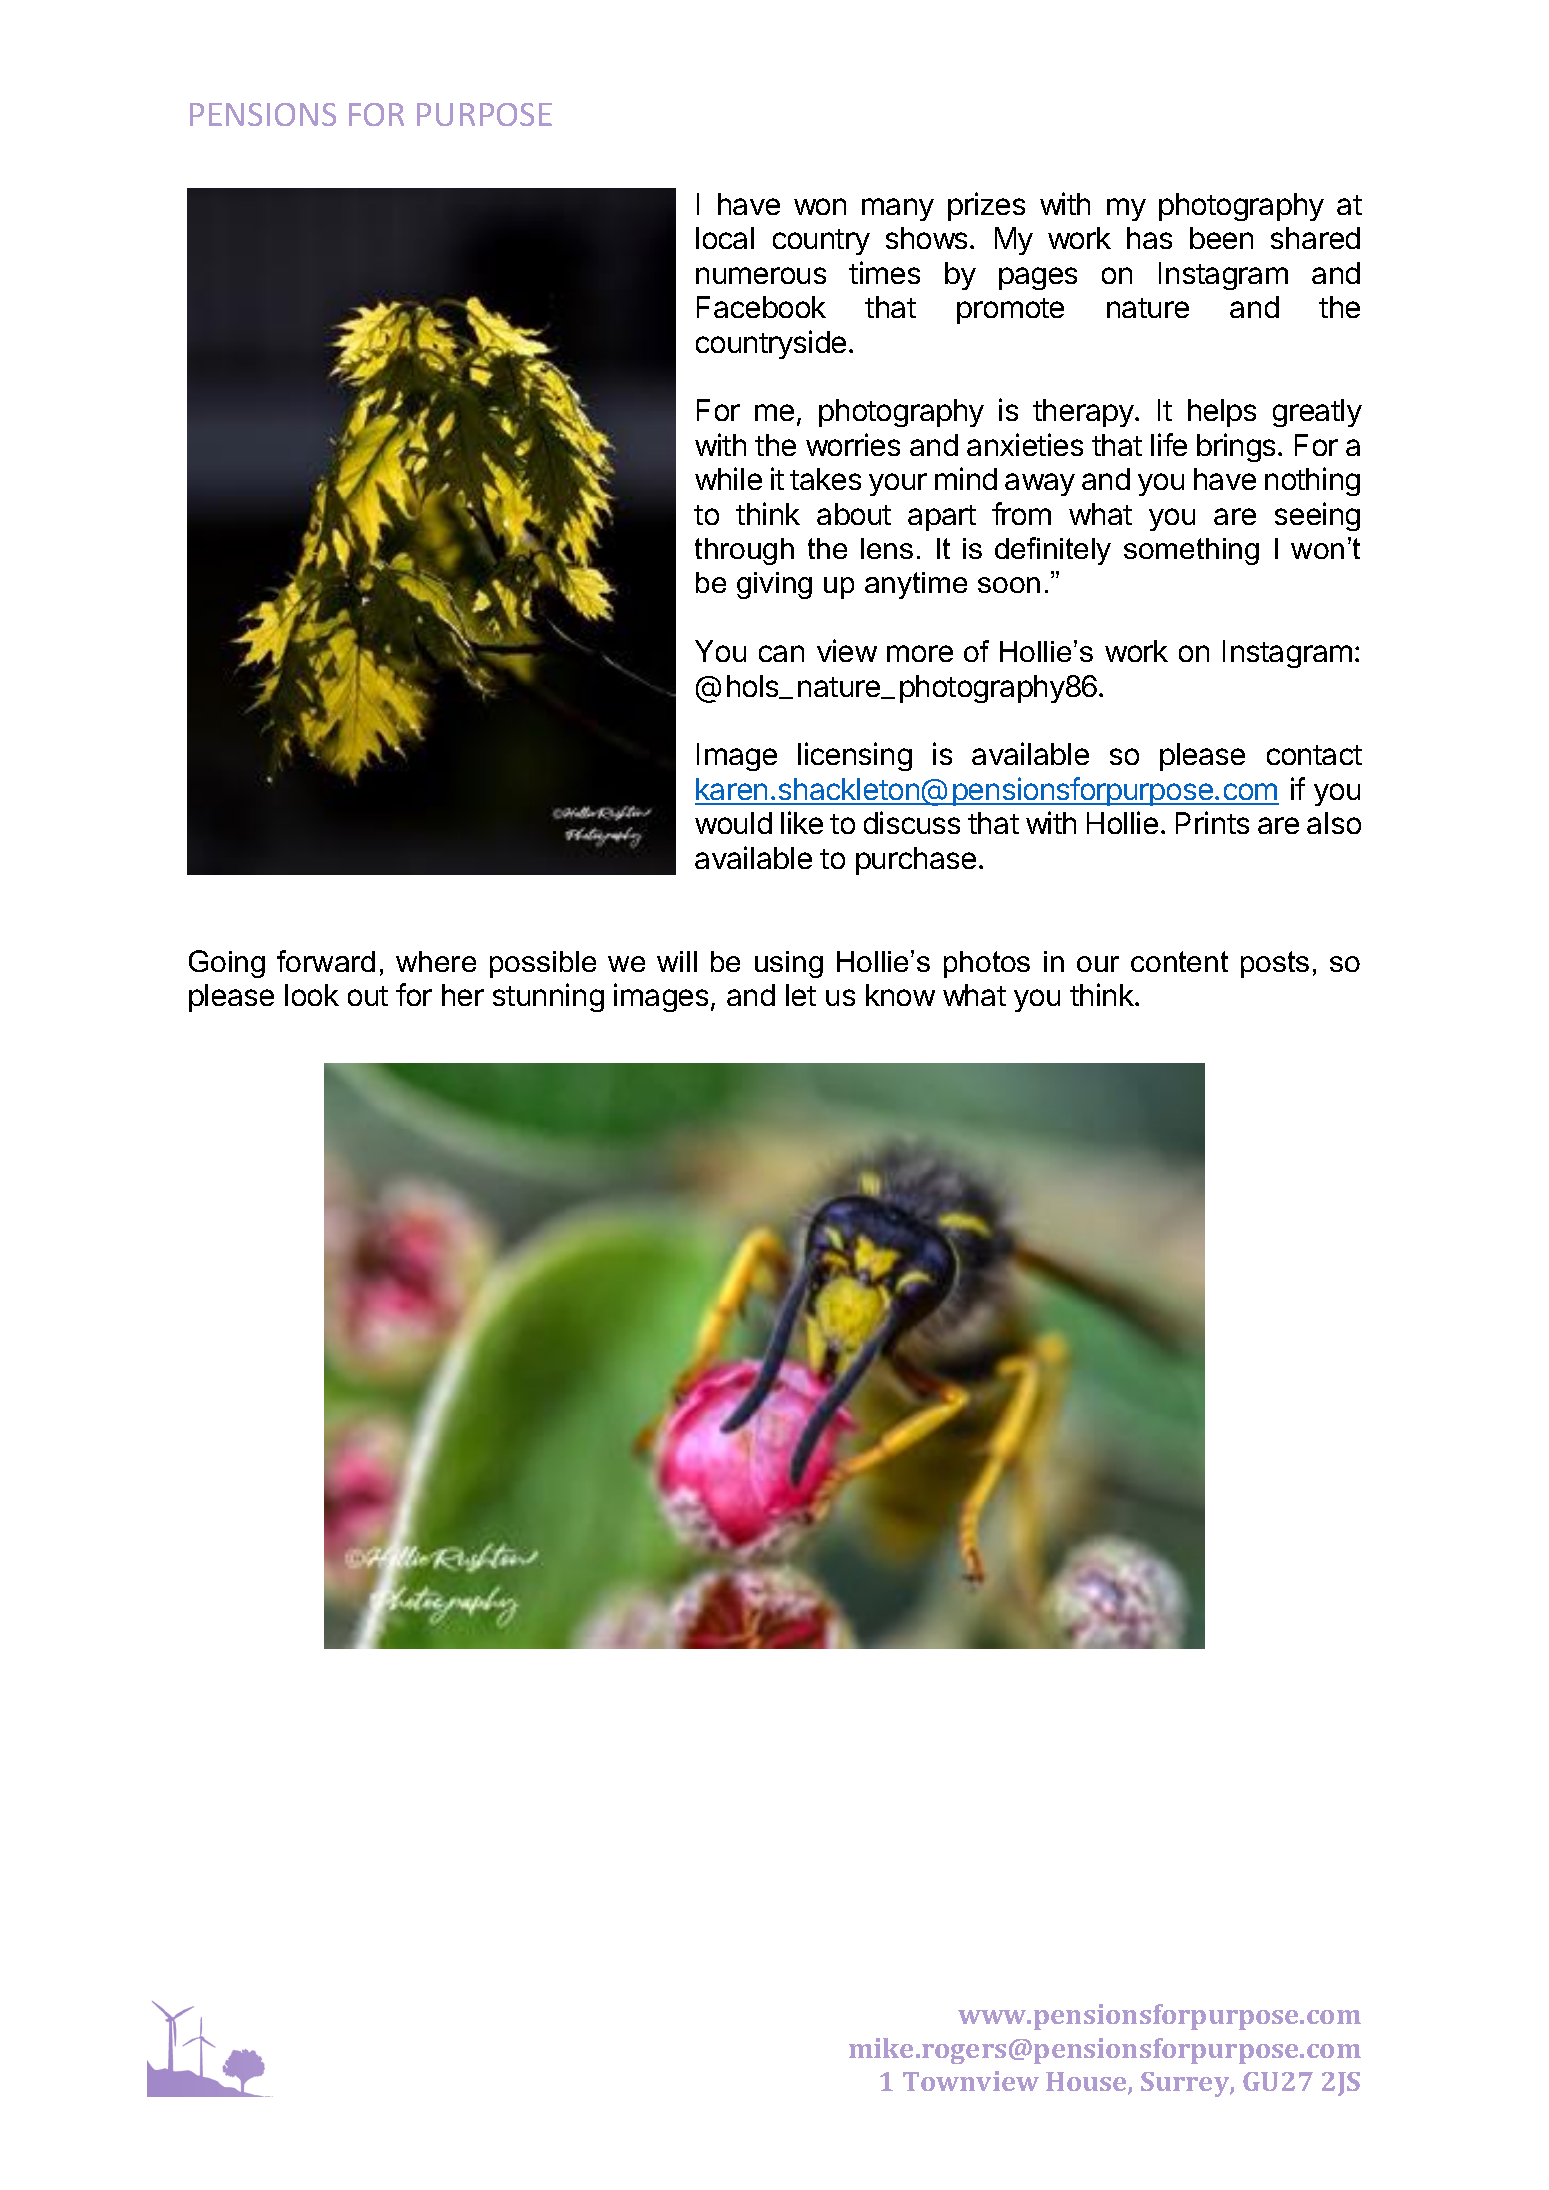 Image resolution: width=1549 pixels, height=2190 pixels. Describe the element at coordinates (1087, 2083) in the document. I see `House` at that location.
